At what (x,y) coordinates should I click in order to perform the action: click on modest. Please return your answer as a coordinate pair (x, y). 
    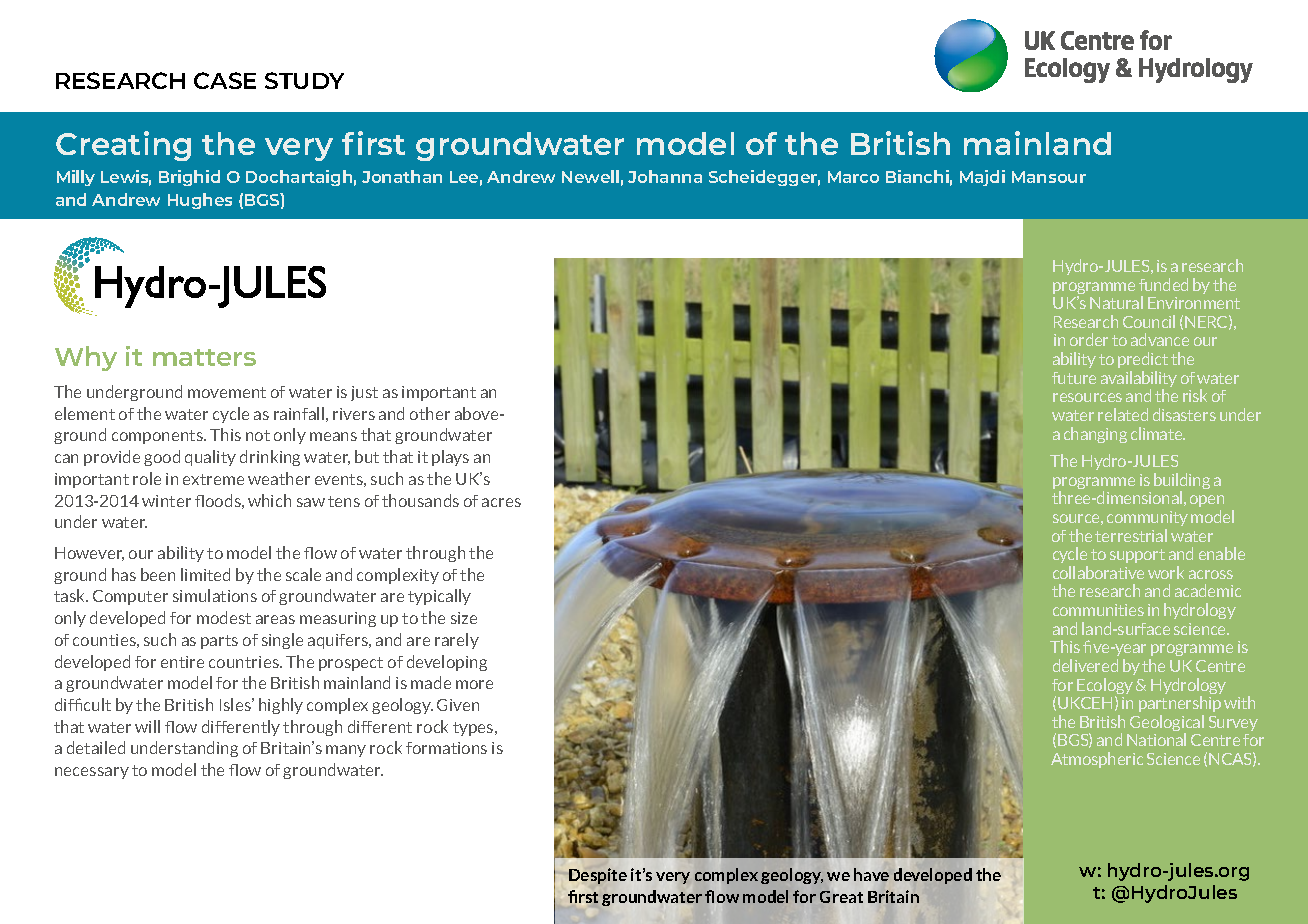
    Looking at the image, I should click on (224, 617).
